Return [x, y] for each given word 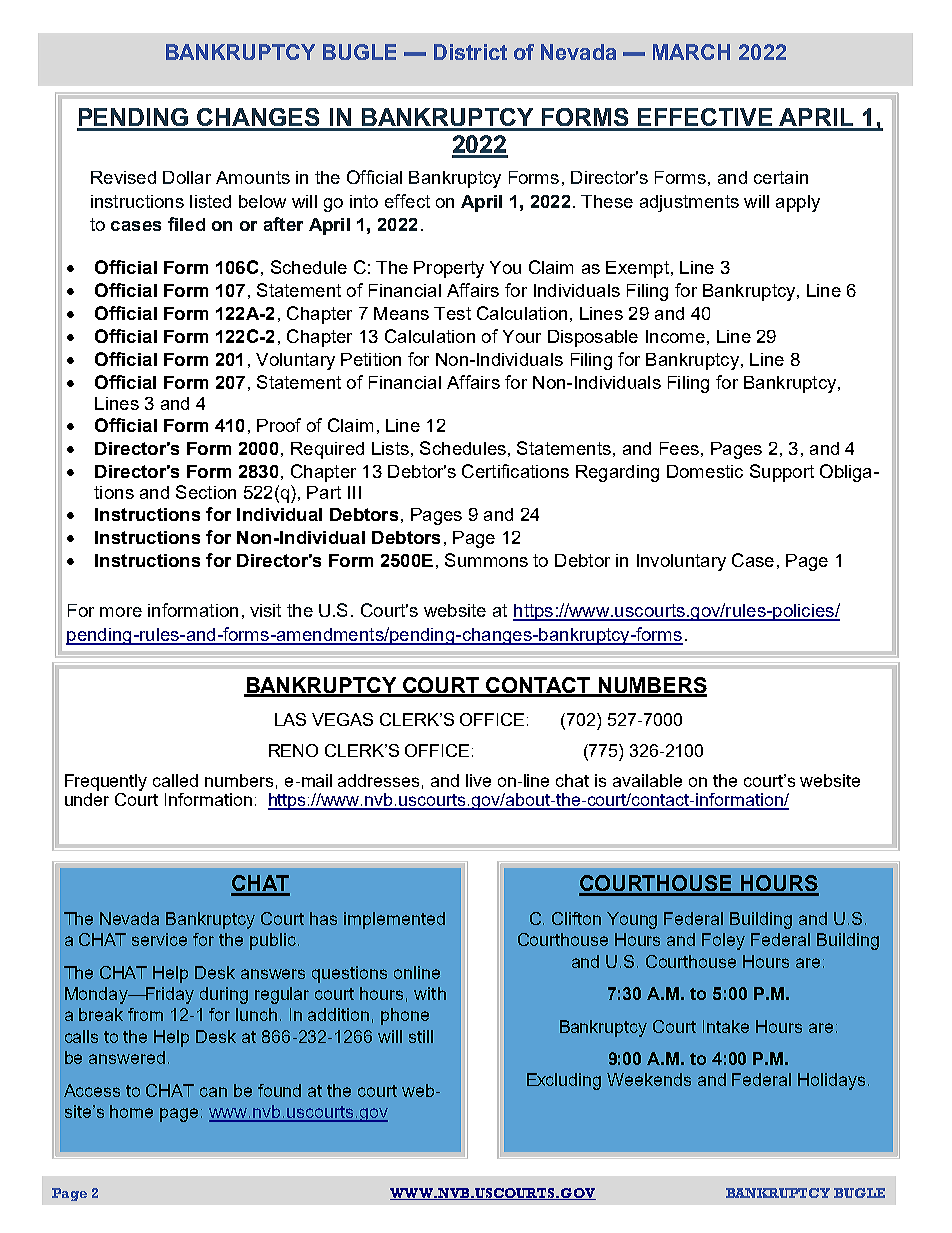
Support [782, 473]
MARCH [691, 52]
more [121, 612]
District [470, 52]
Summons [486, 560]
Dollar [187, 177]
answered [127, 1057]
